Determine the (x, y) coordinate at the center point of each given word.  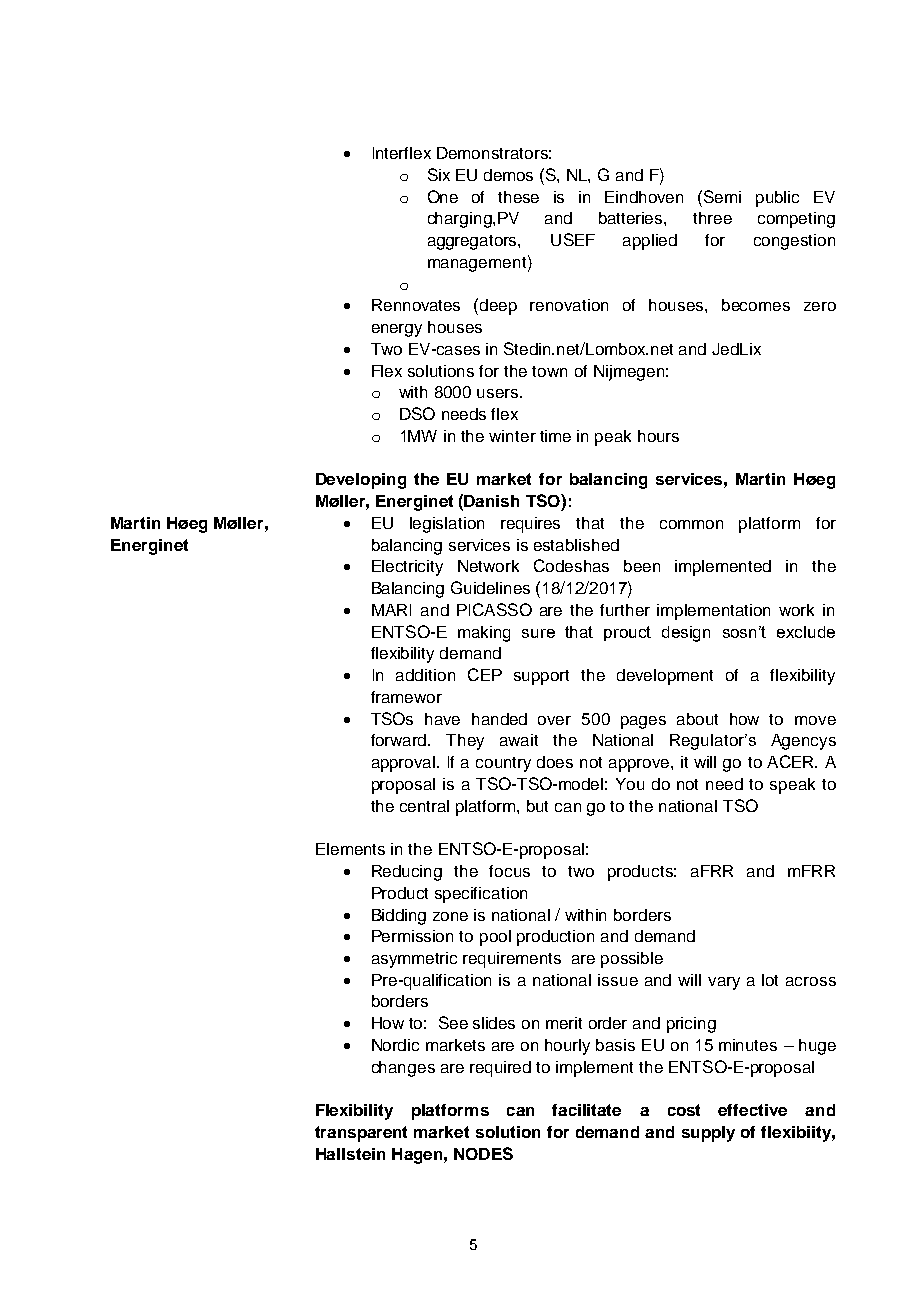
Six (439, 174)
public (777, 199)
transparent (361, 1134)
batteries (632, 218)
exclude (806, 632)
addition (425, 675)
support (541, 677)
